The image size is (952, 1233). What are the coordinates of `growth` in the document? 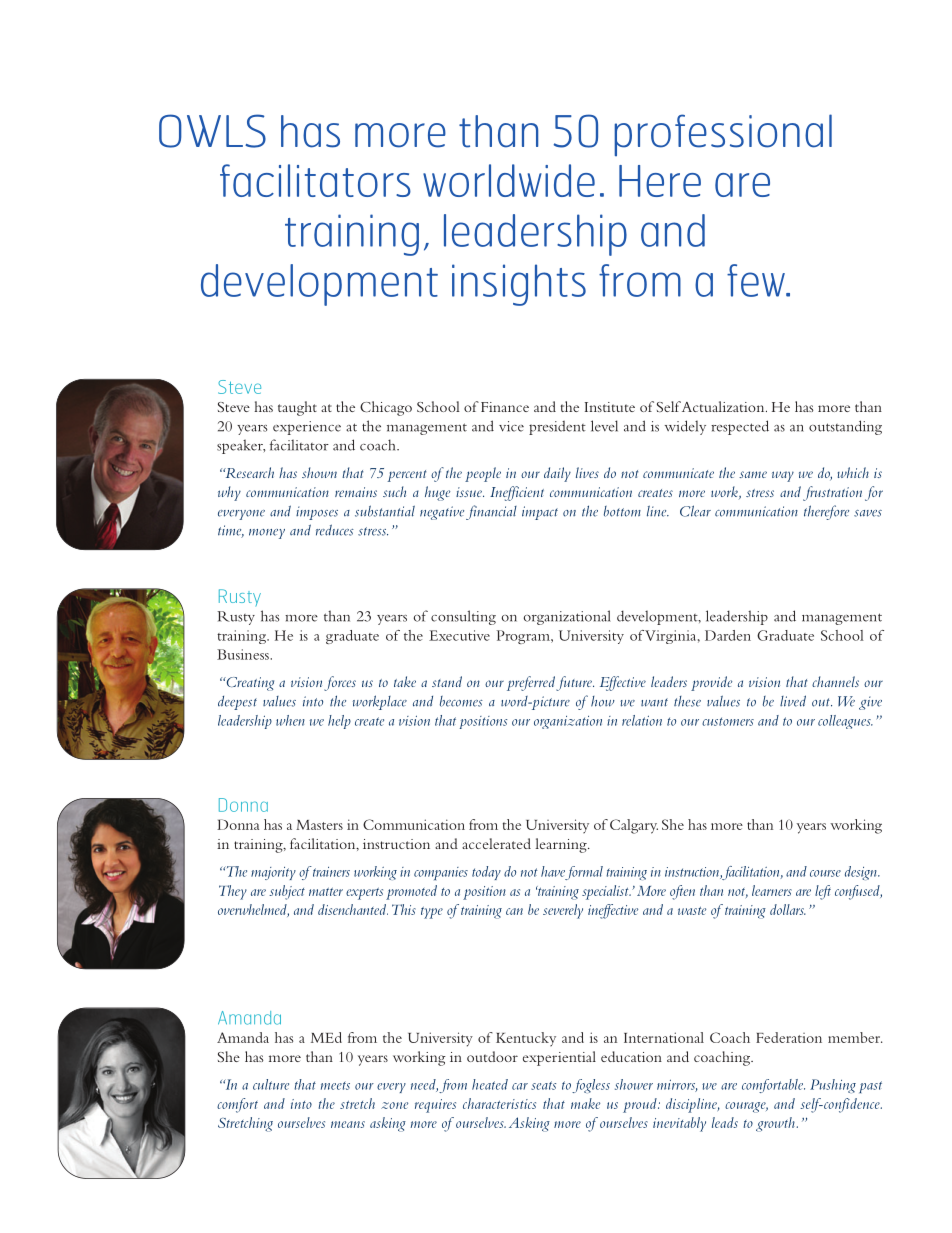 It's located at (776, 1124).
